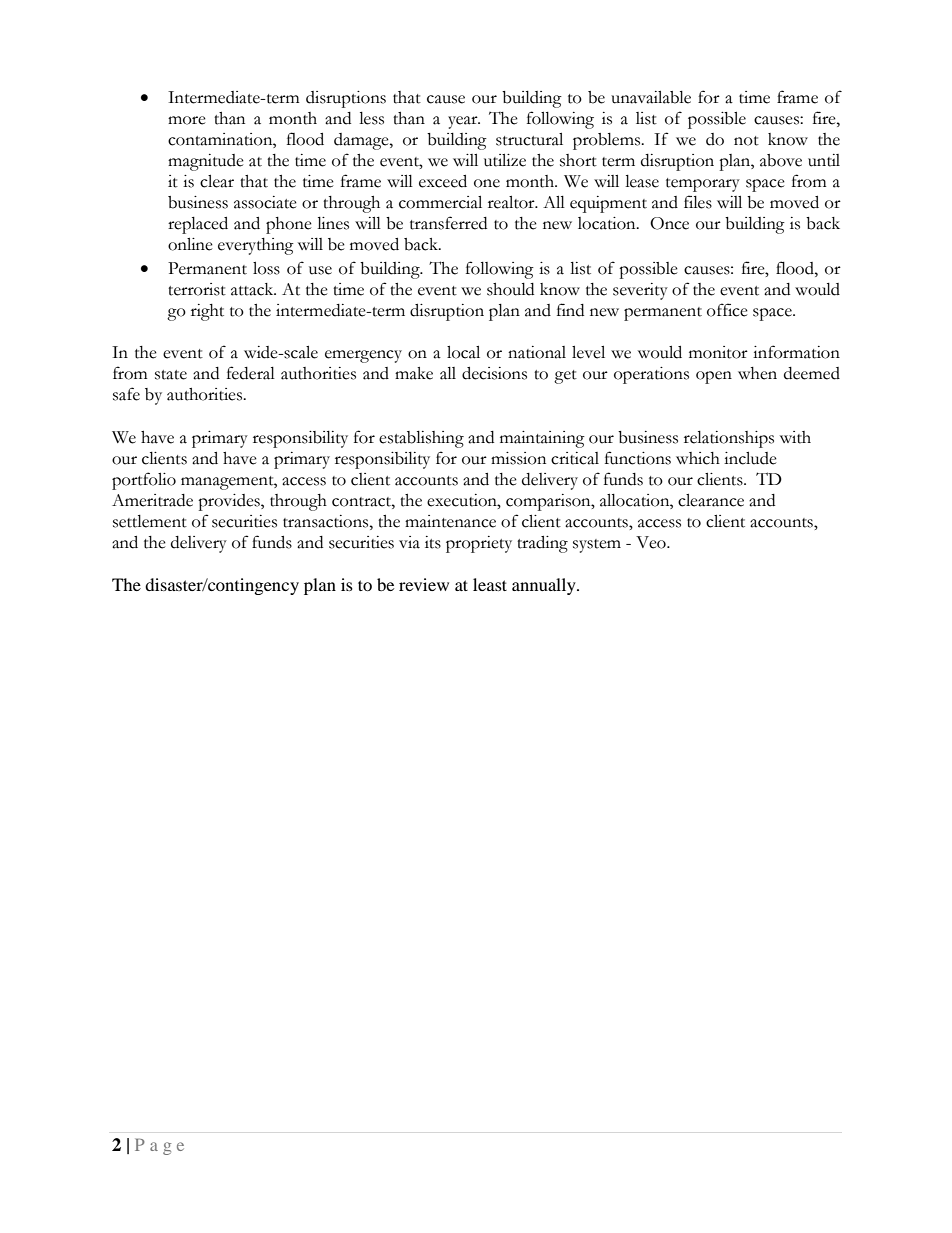 This document has width=952, height=1233. What do you see at coordinates (150, 521) in the document?
I see `settlement` at bounding box center [150, 521].
